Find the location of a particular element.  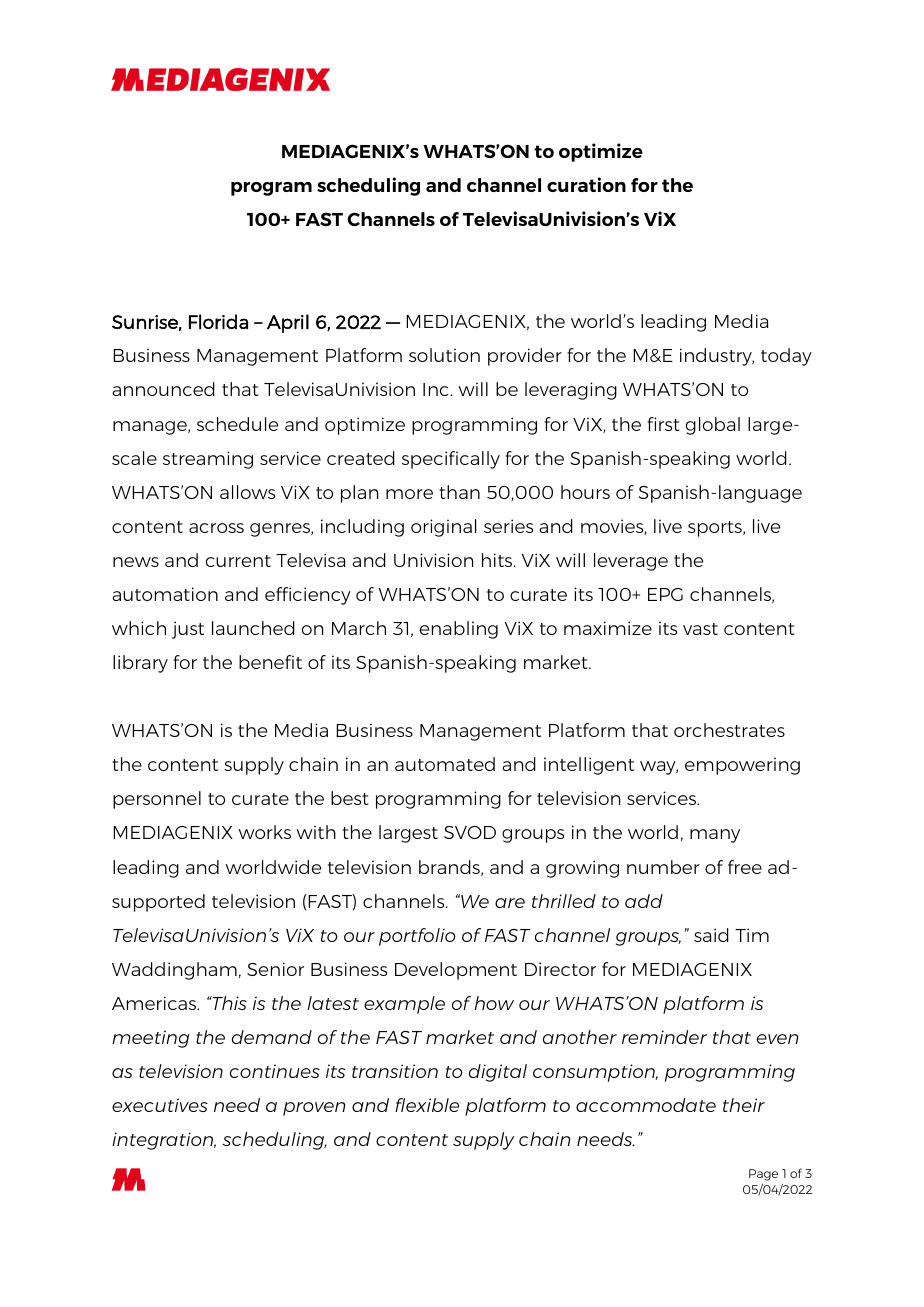

integration is located at coordinates (164, 1141).
